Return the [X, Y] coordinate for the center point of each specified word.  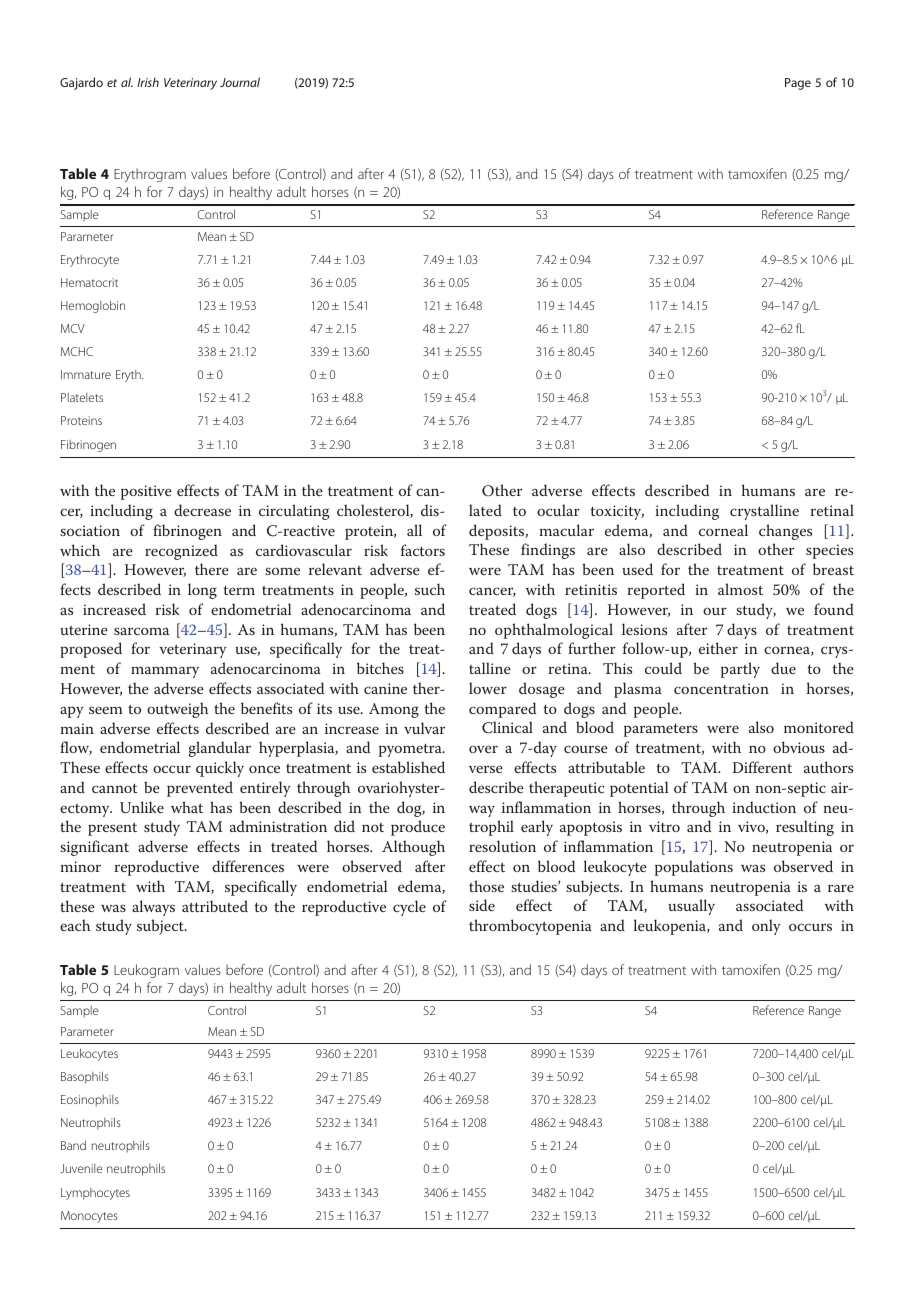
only [766, 927]
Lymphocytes [95, 1194]
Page [798, 84]
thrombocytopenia [530, 927]
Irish [148, 82]
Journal [240, 82]
